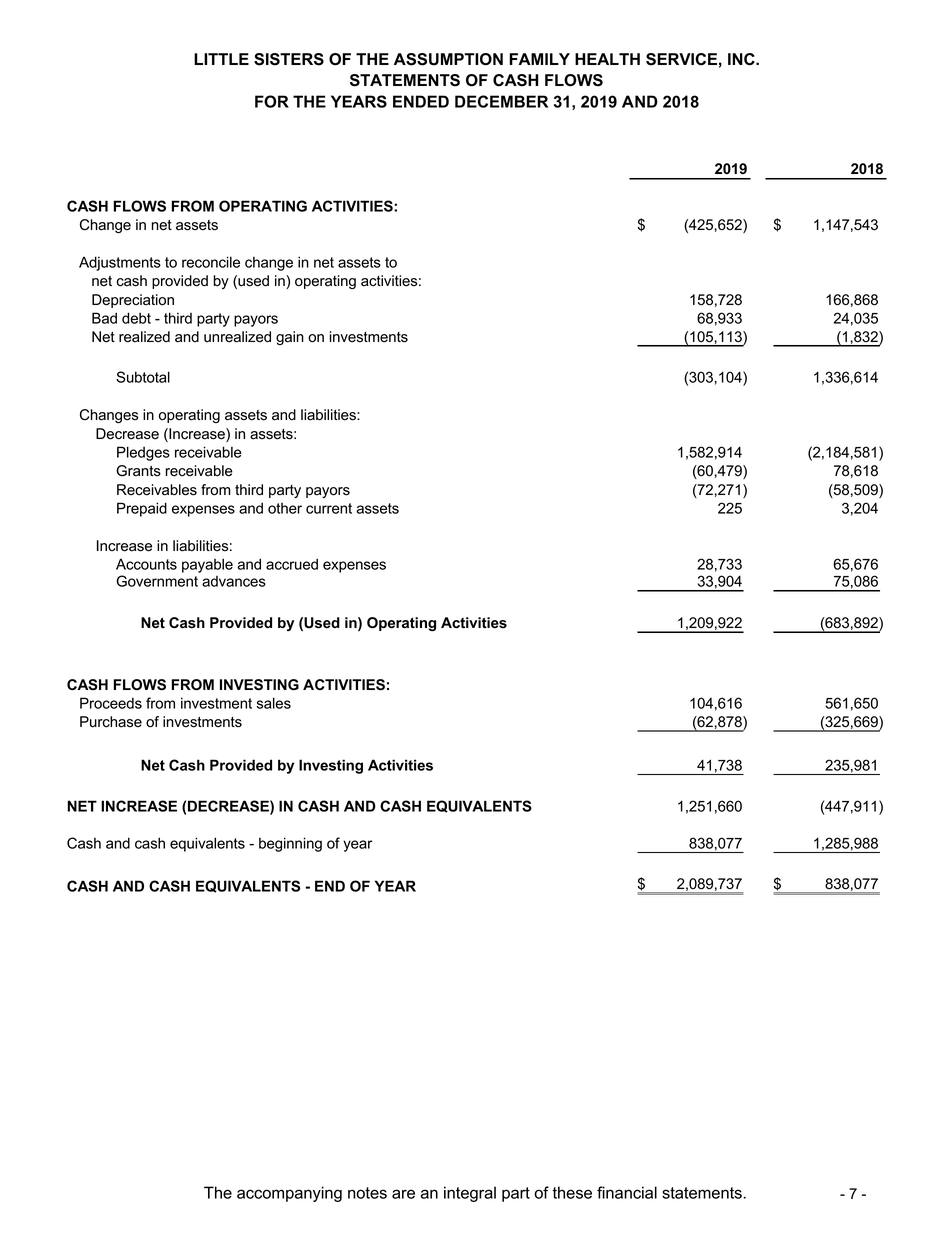  Describe the element at coordinates (572, 1192) in the image. I see `these` at that location.
